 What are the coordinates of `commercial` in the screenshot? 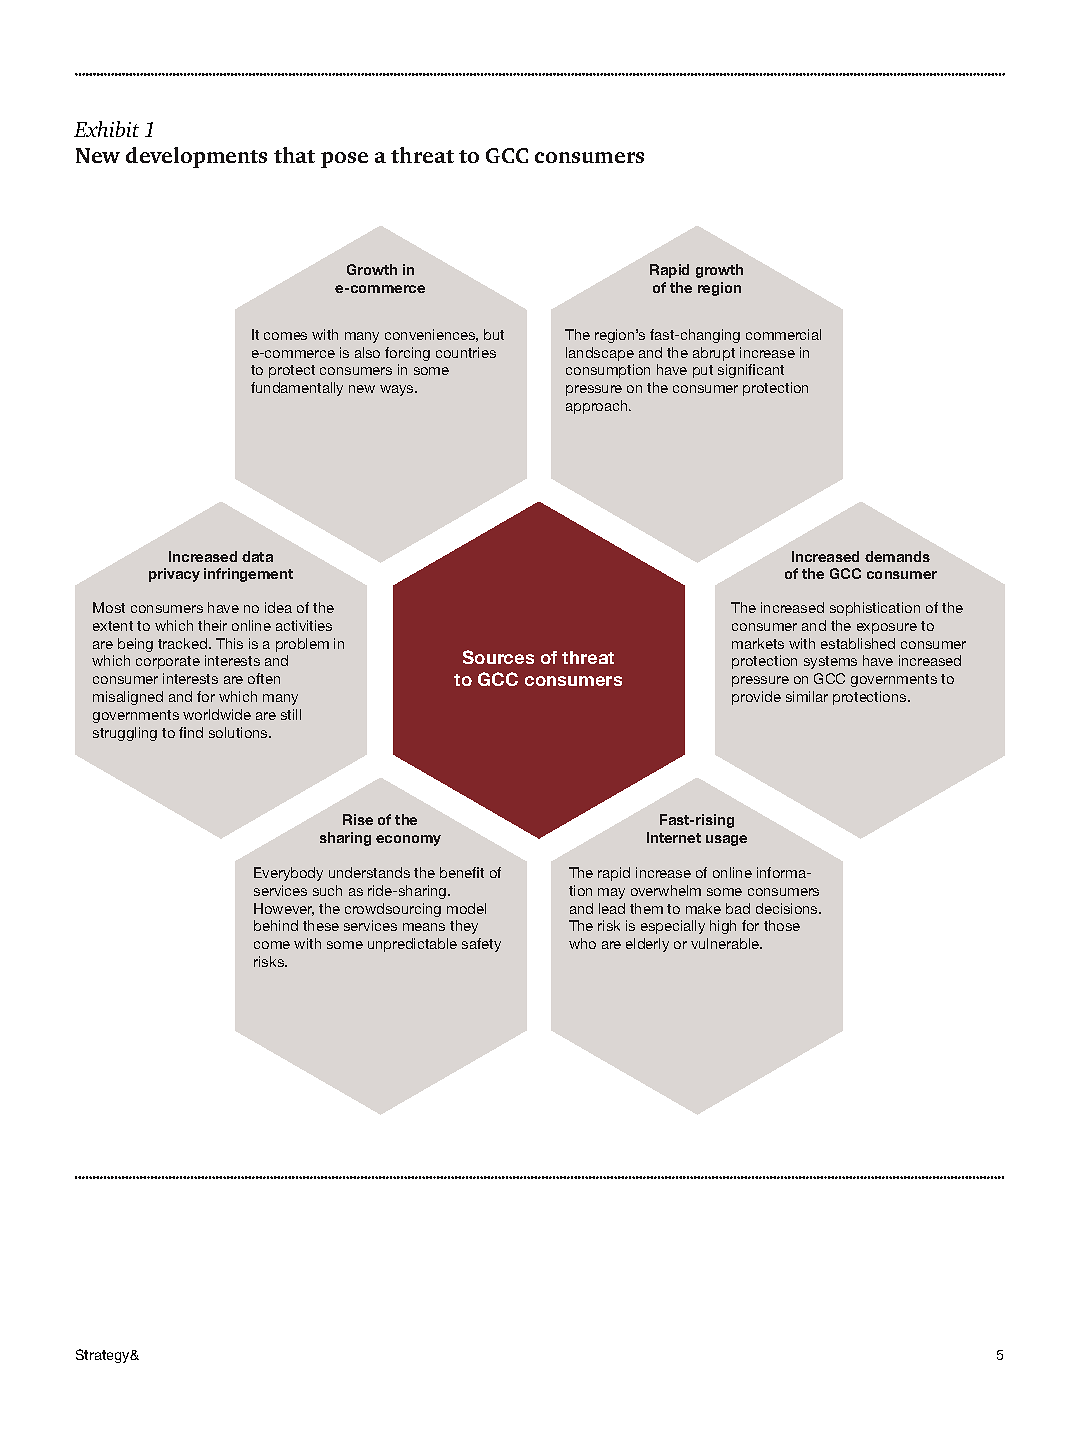 It's located at (783, 334).
